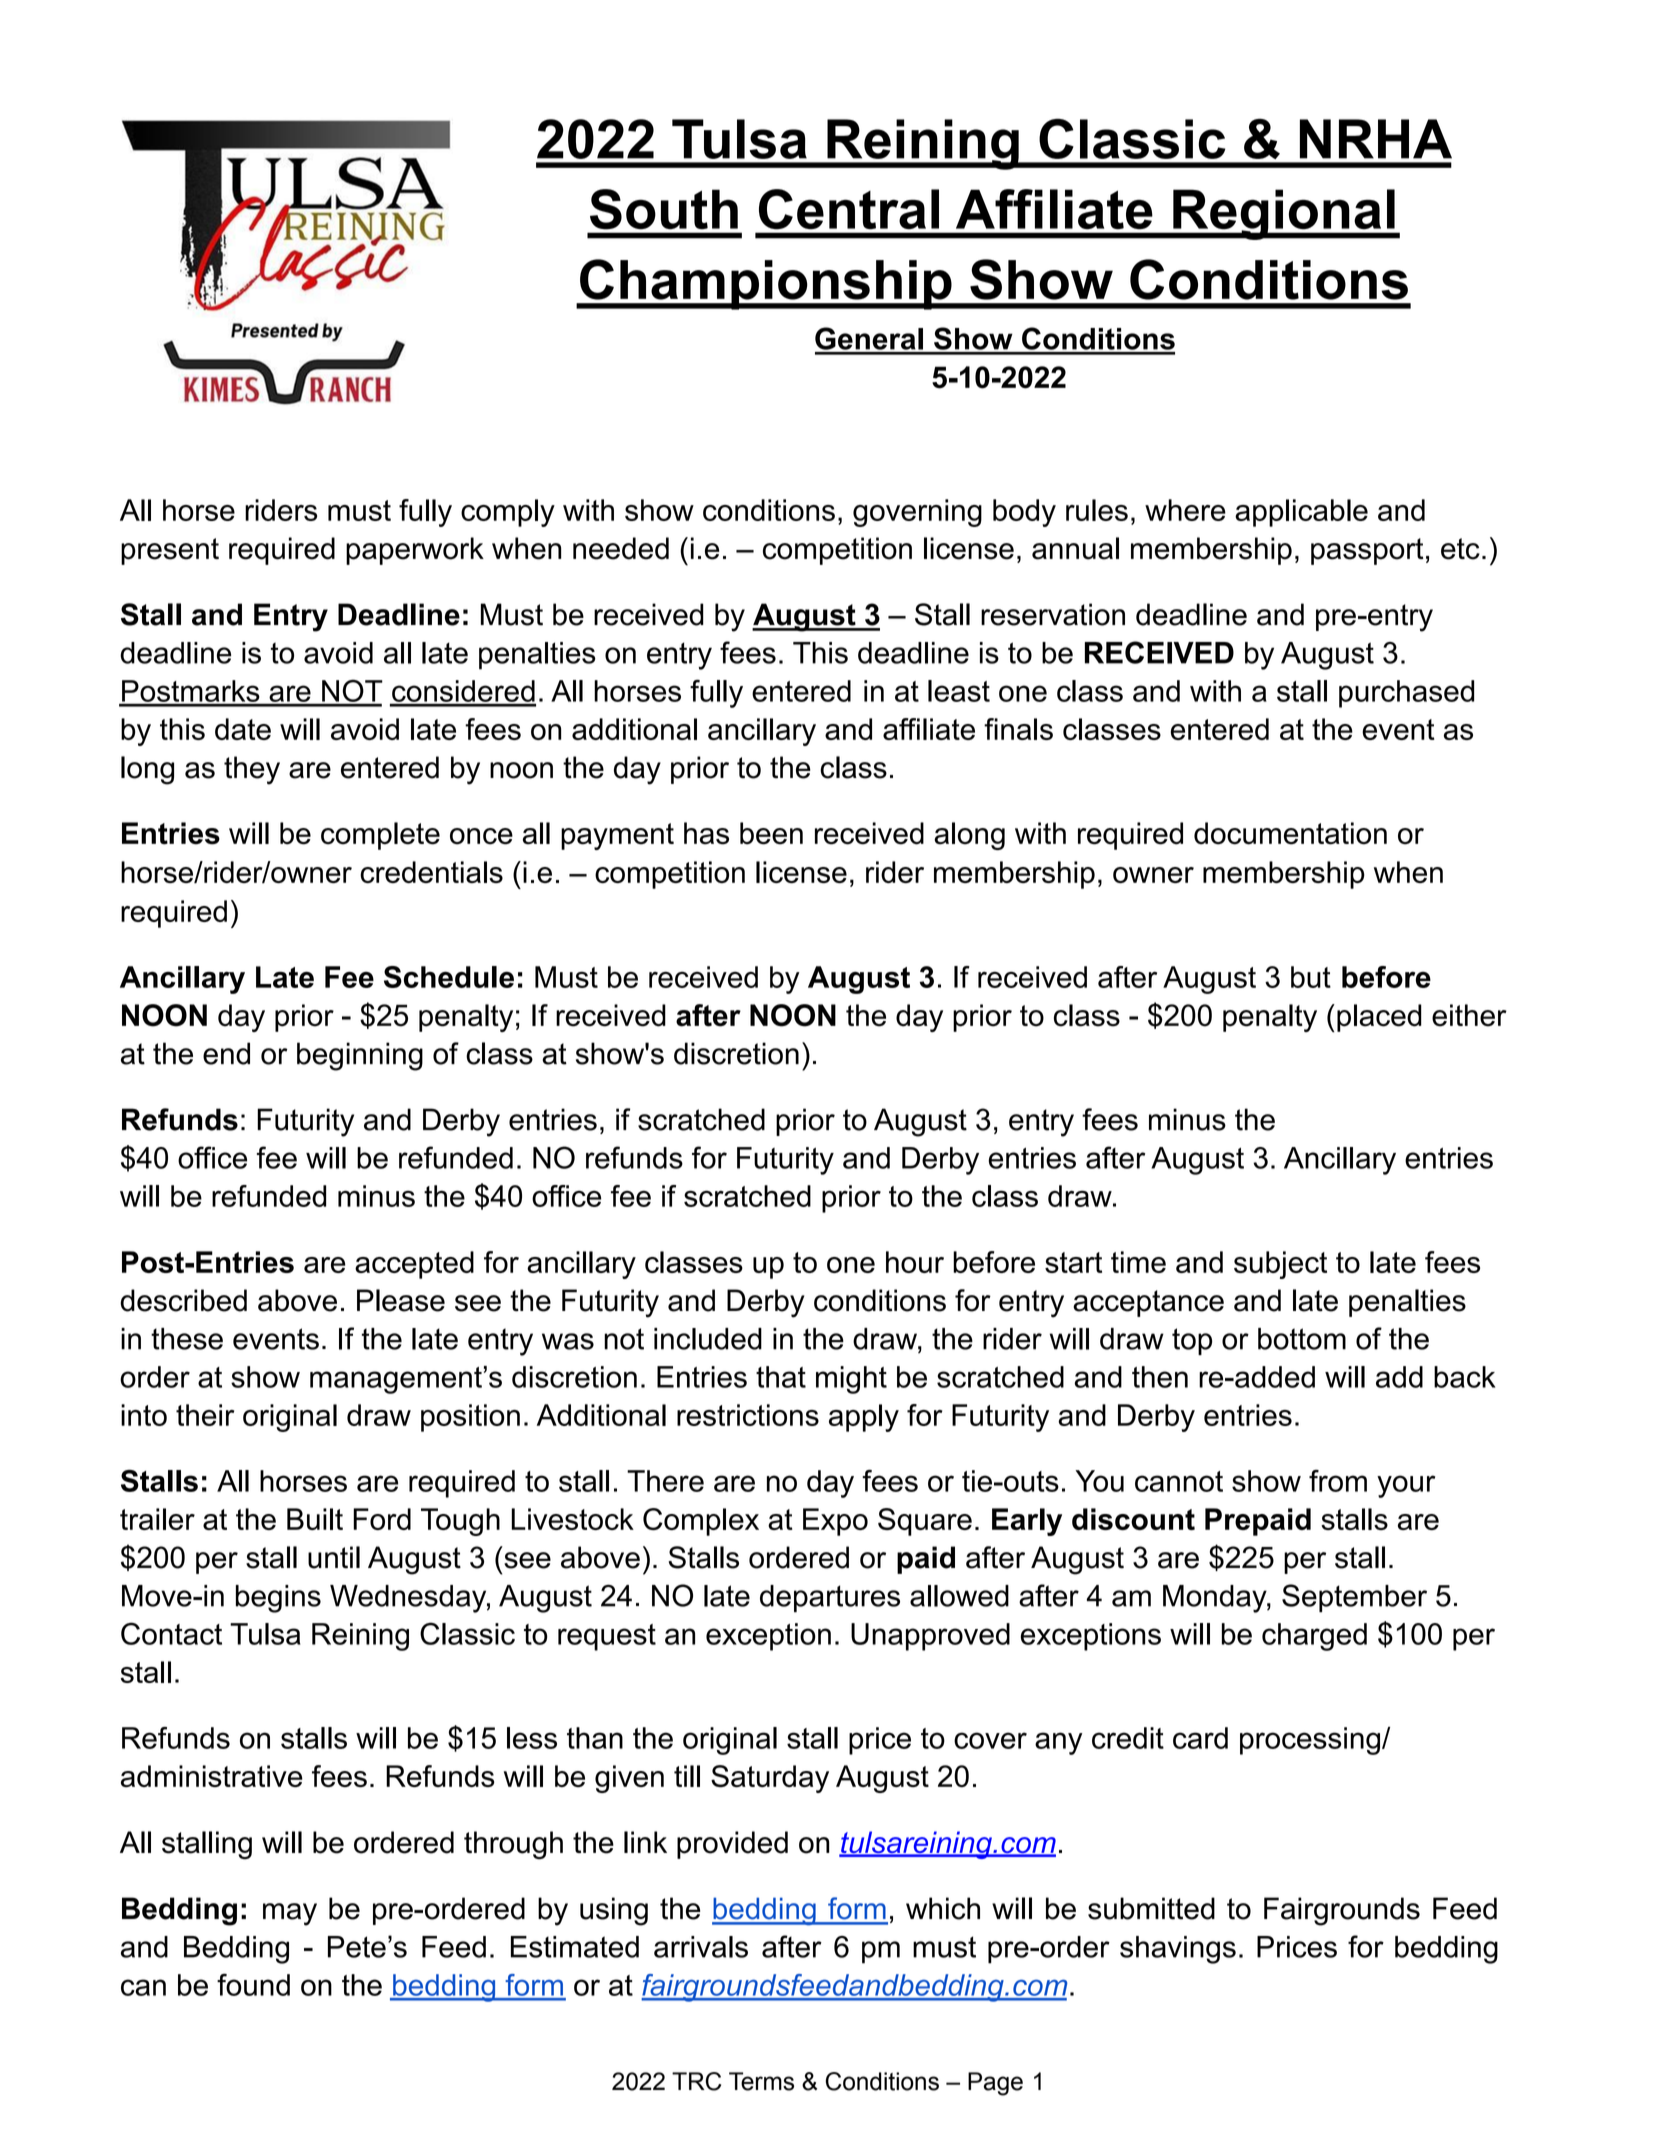 The width and height of the page is (1657, 2144). What do you see at coordinates (1290, 833) in the page?
I see `documentation` at bounding box center [1290, 833].
